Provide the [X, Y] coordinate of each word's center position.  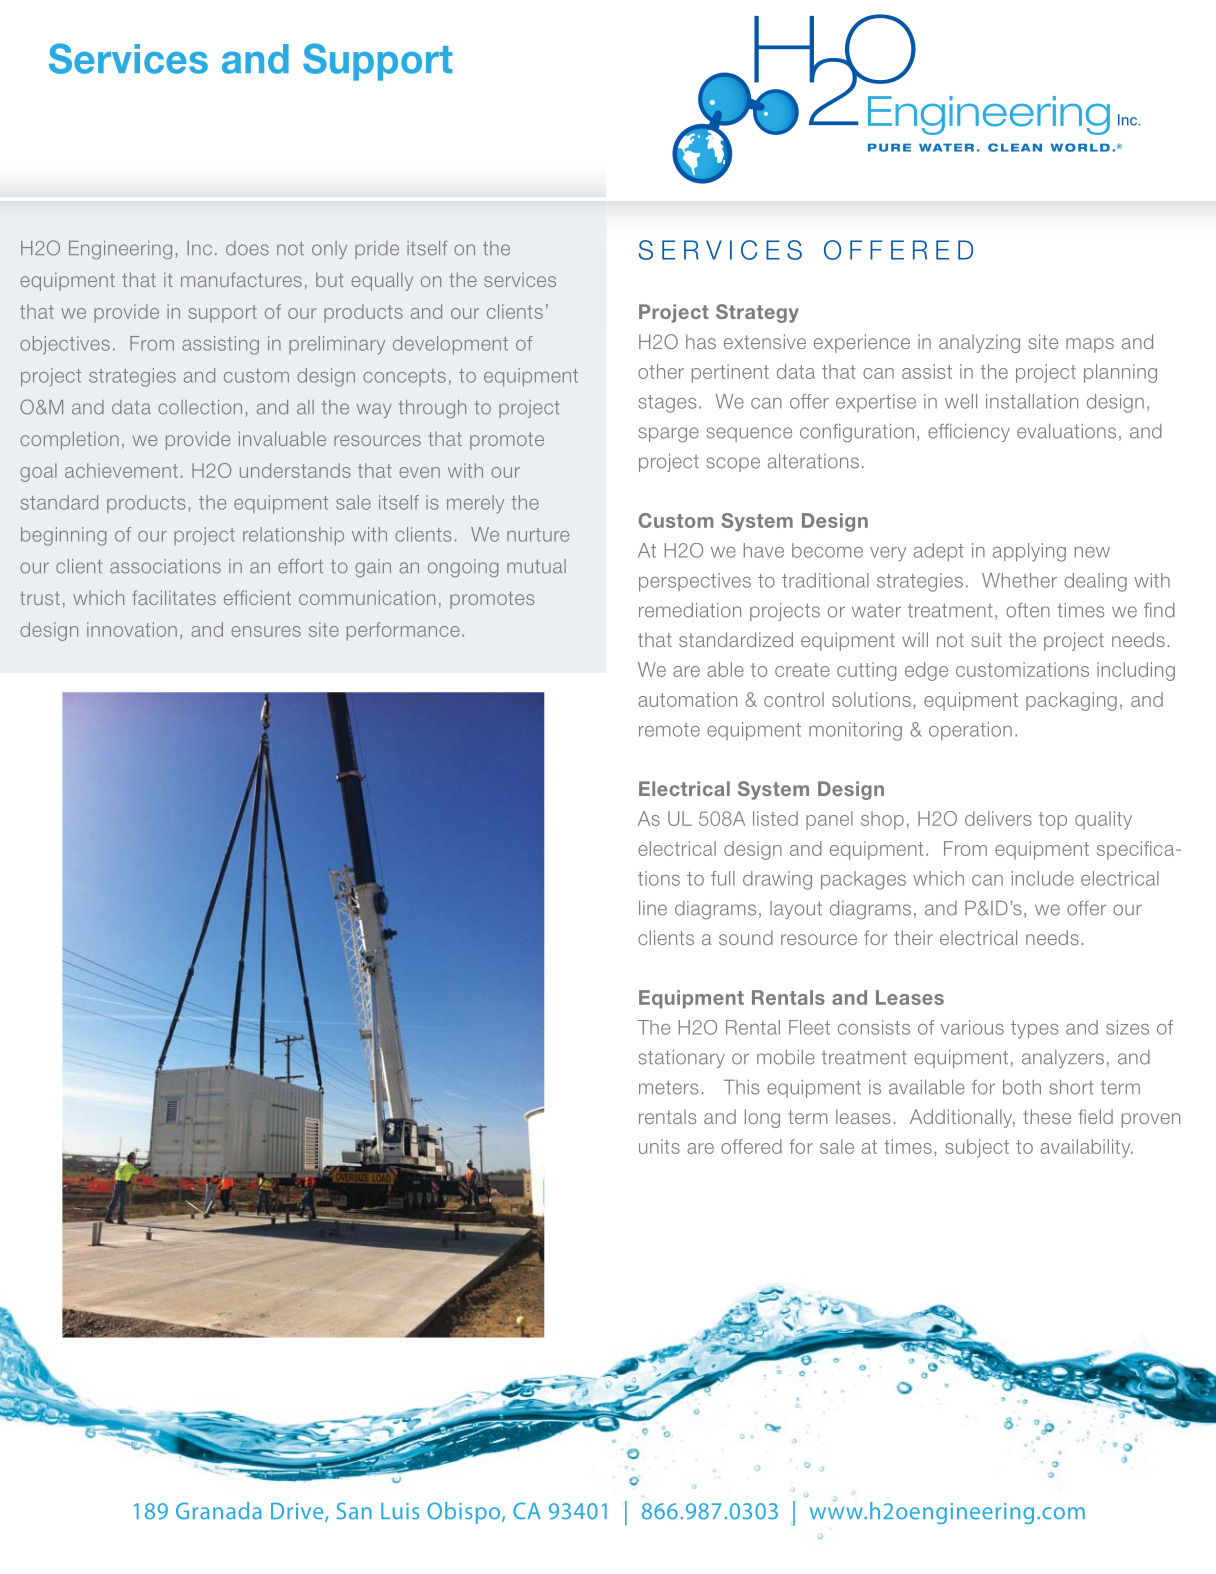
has [701, 341]
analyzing [979, 343]
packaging [1071, 701]
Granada [219, 1511]
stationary [681, 1059]
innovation [132, 629]
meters [669, 1087]
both [1022, 1087]
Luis [400, 1511]
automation [687, 699]
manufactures [241, 279]
